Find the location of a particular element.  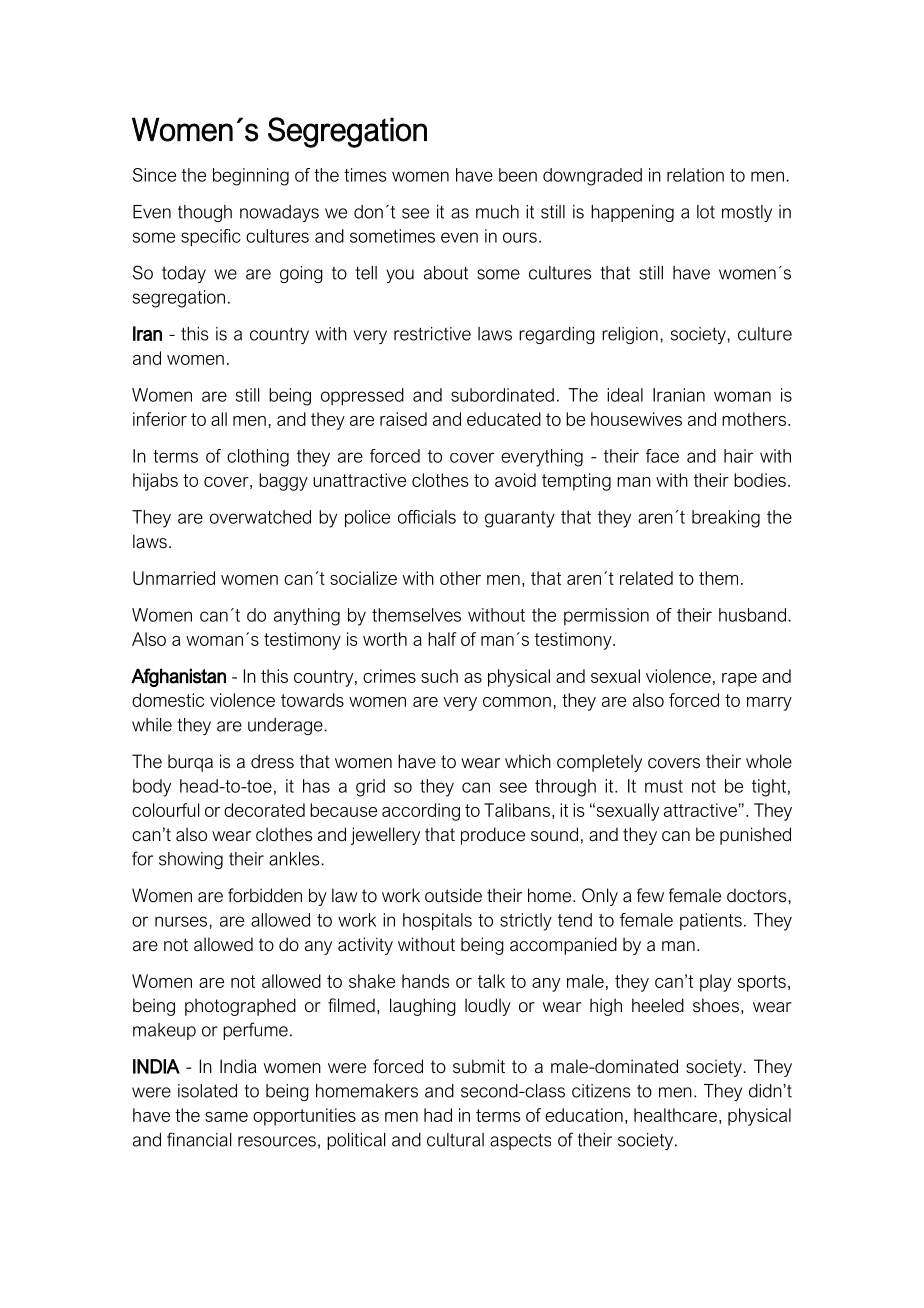

though is located at coordinates (205, 213).
